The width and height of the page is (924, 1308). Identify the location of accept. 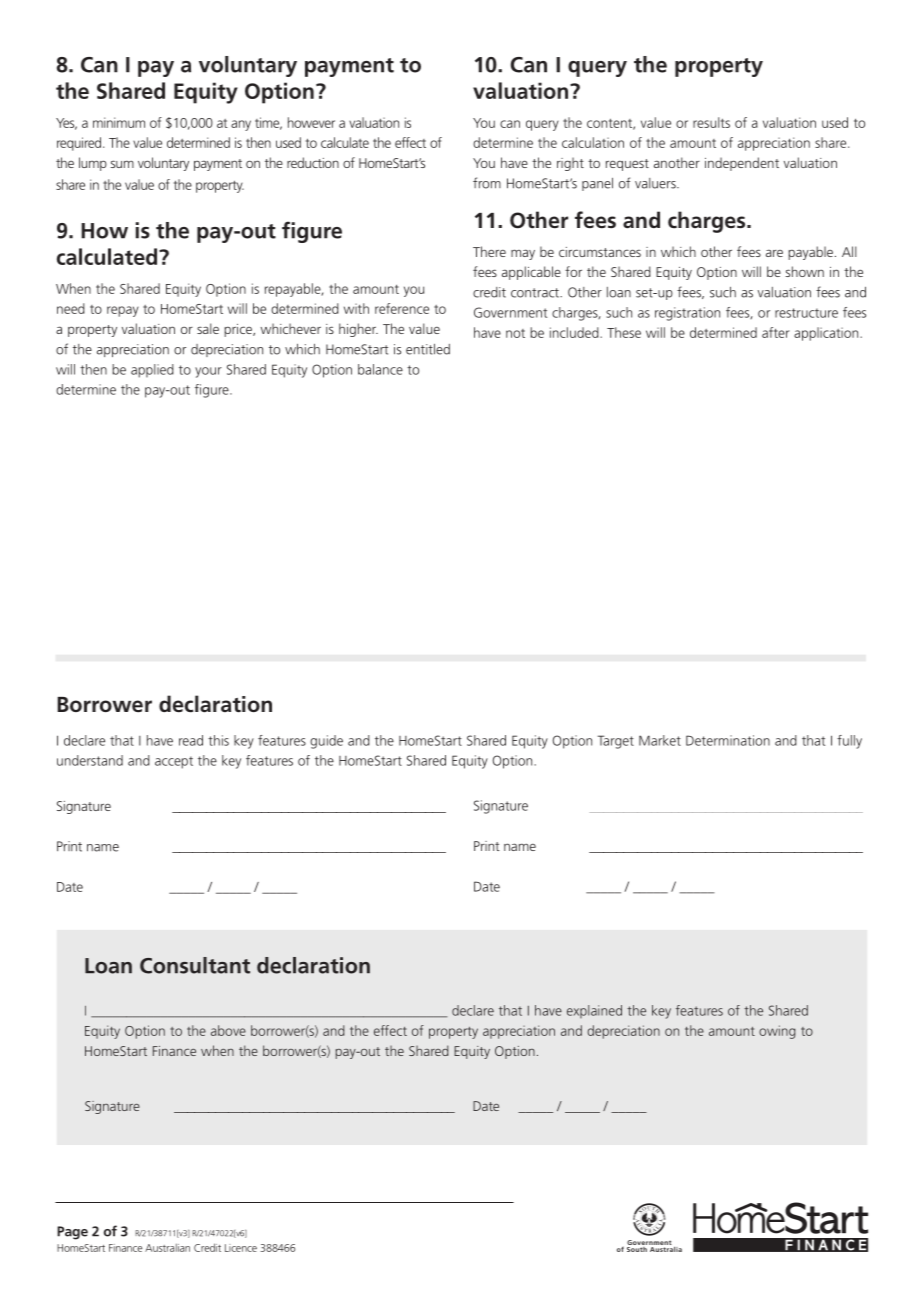
(174, 762).
